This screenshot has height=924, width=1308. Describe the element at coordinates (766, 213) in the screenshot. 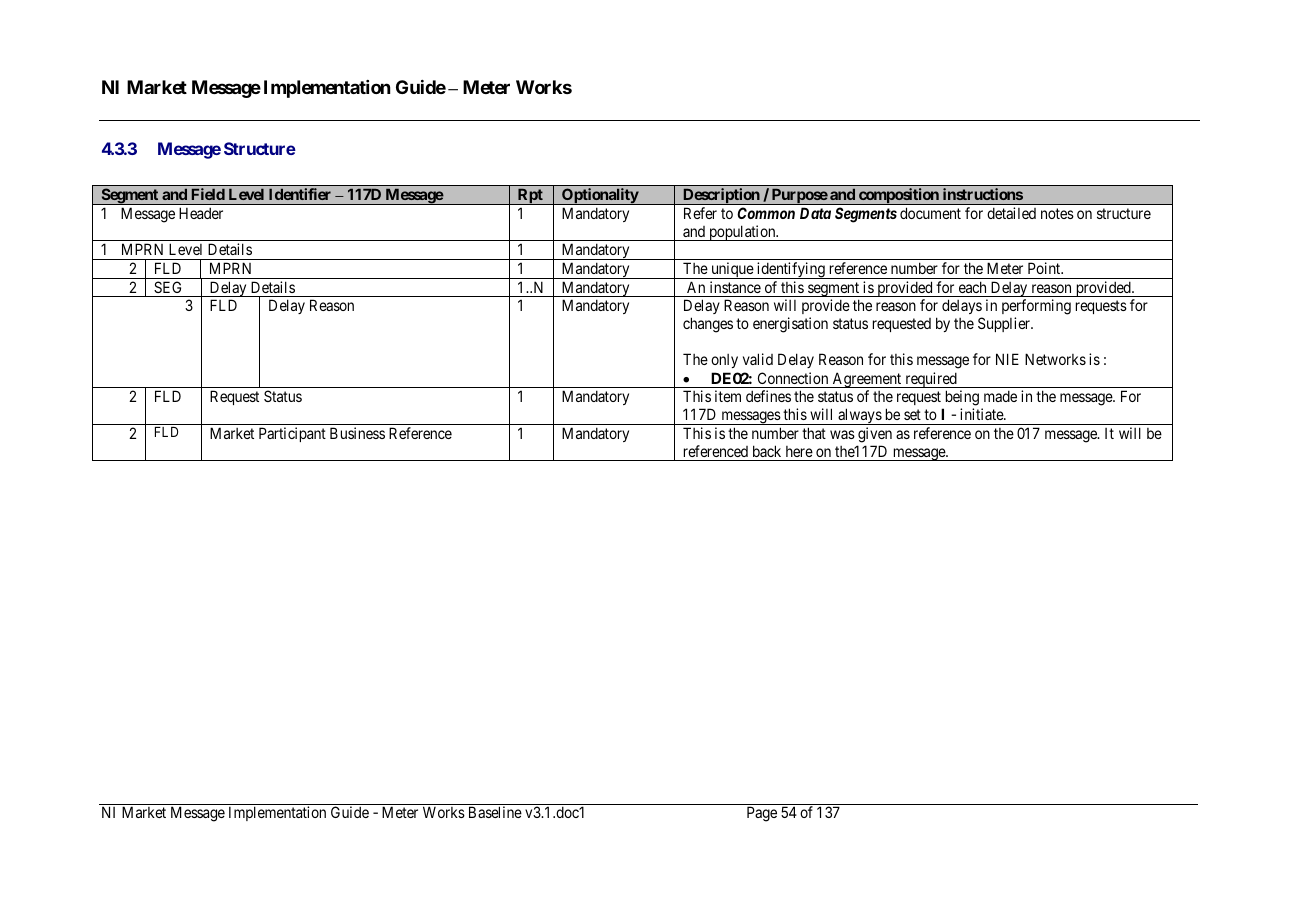

I see `Common` at that location.
